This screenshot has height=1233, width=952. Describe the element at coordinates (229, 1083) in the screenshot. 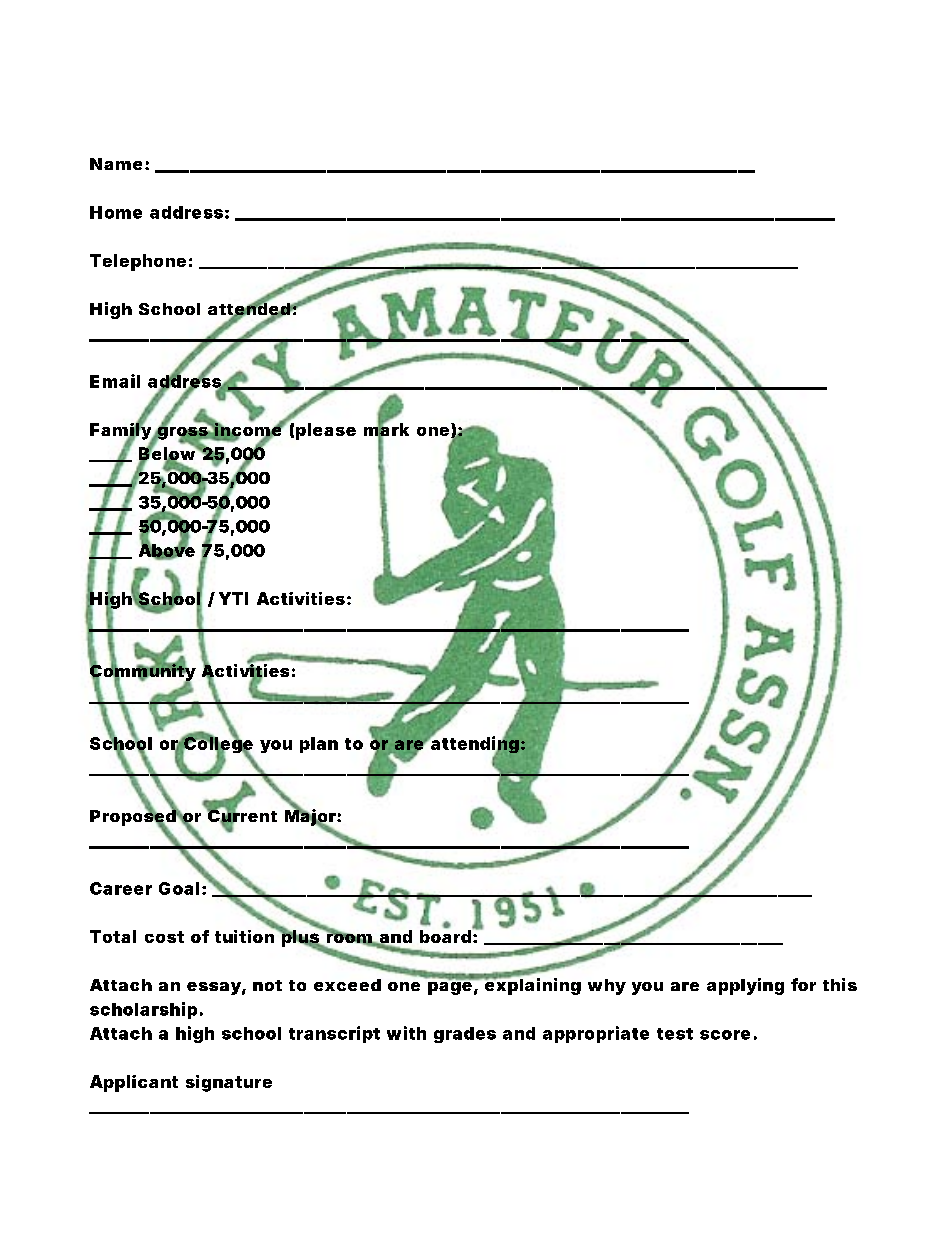

I see `signature` at that location.
